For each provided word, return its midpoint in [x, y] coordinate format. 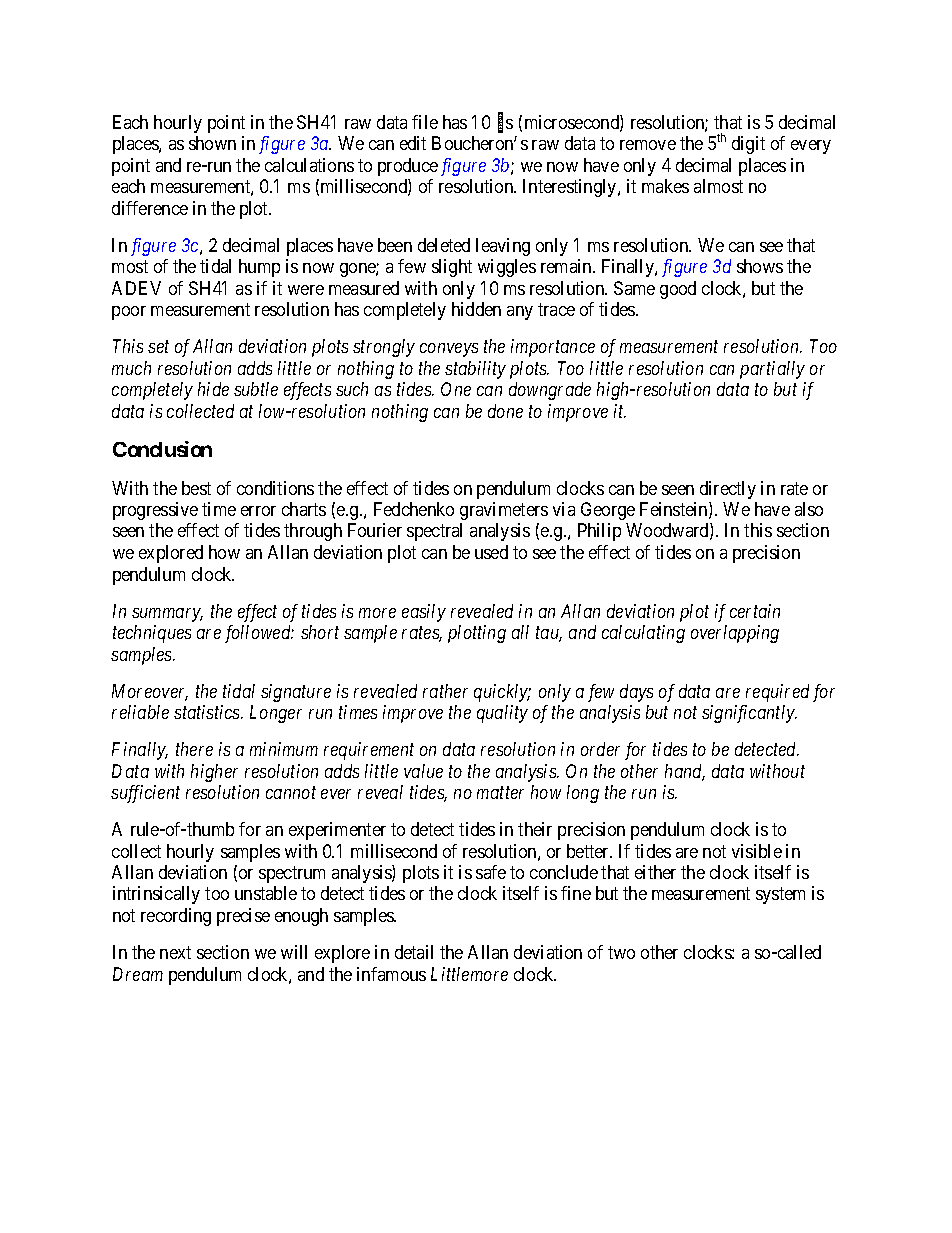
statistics [208, 712]
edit [413, 143]
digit [748, 145]
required [777, 693]
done [505, 411]
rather [445, 691]
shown [212, 143]
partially [772, 370]
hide [213, 389]
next [175, 952]
